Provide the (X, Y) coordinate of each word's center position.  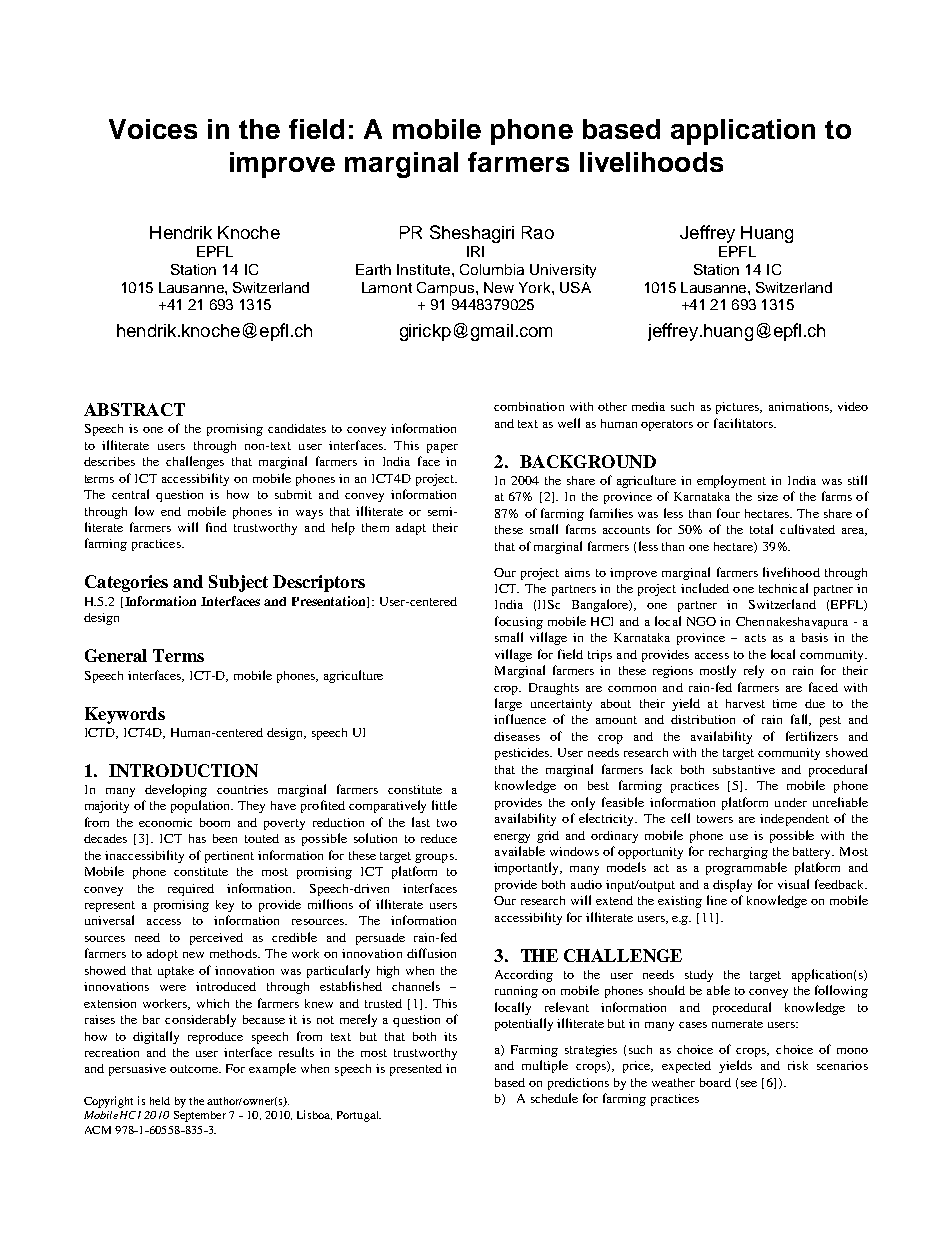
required (191, 890)
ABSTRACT (134, 409)
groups (435, 858)
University (563, 271)
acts (755, 638)
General (116, 655)
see (749, 1084)
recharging (738, 853)
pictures (739, 408)
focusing (519, 622)
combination (529, 406)
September (200, 1116)
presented (416, 1070)
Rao (538, 232)
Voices (153, 129)
